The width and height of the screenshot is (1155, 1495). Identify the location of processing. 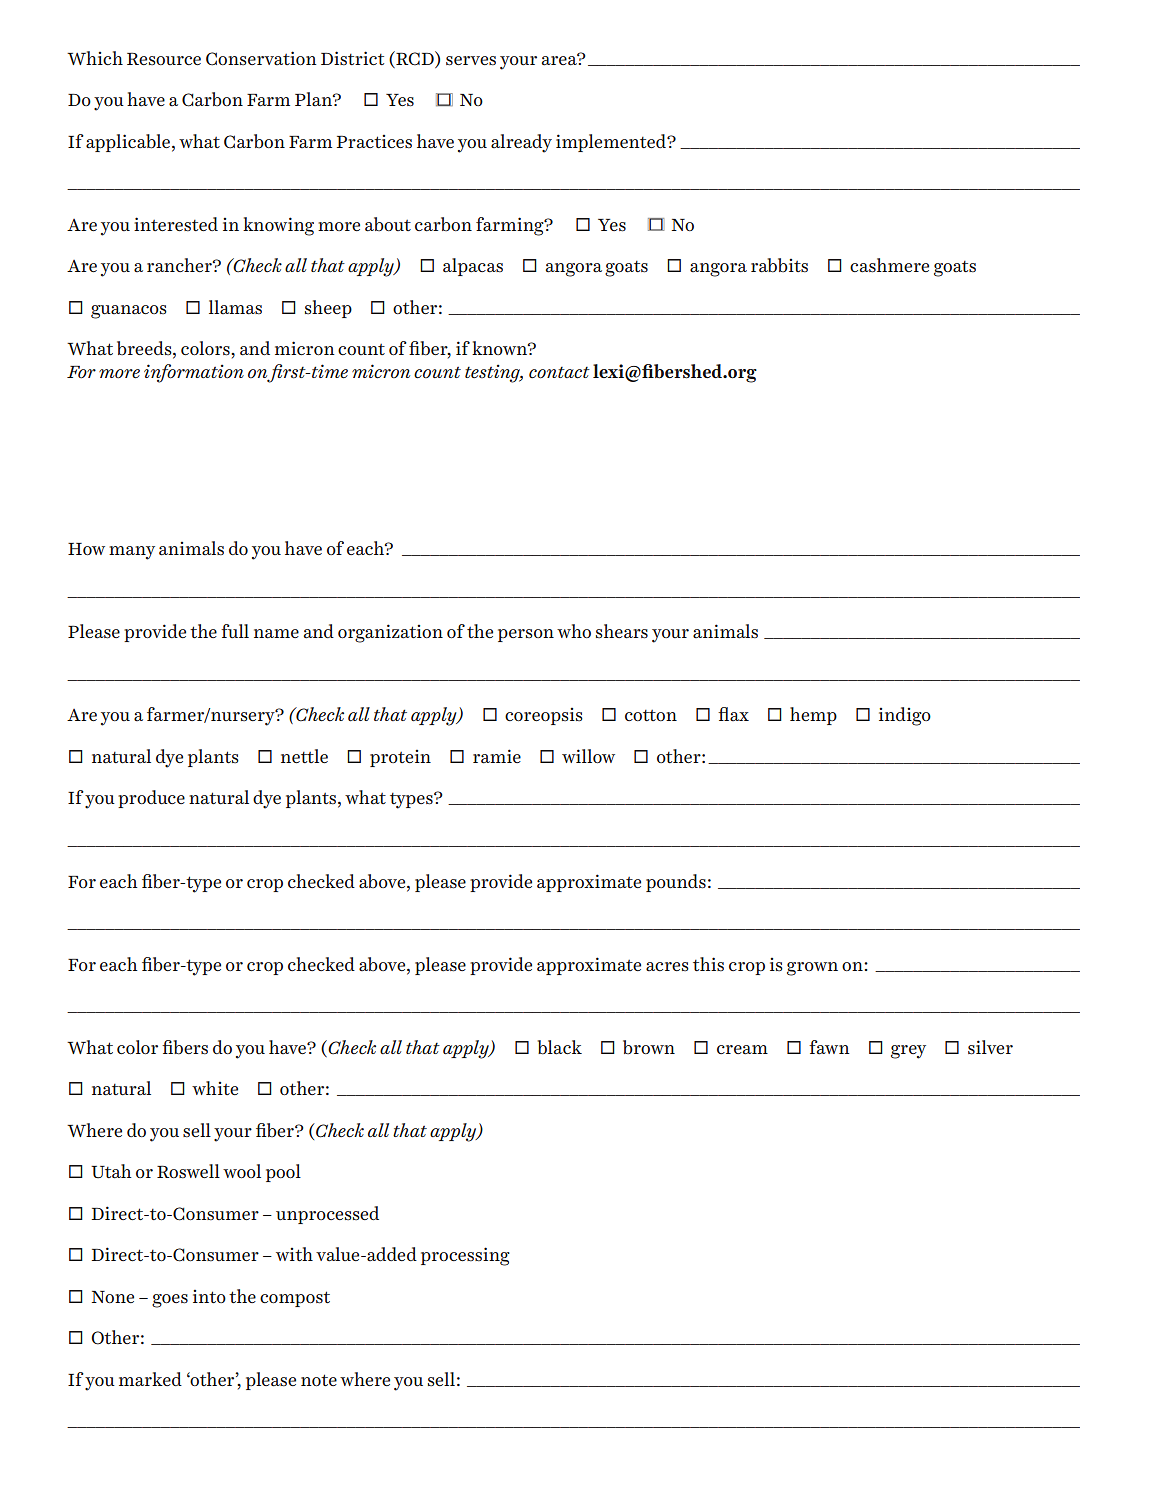
(465, 1256).
